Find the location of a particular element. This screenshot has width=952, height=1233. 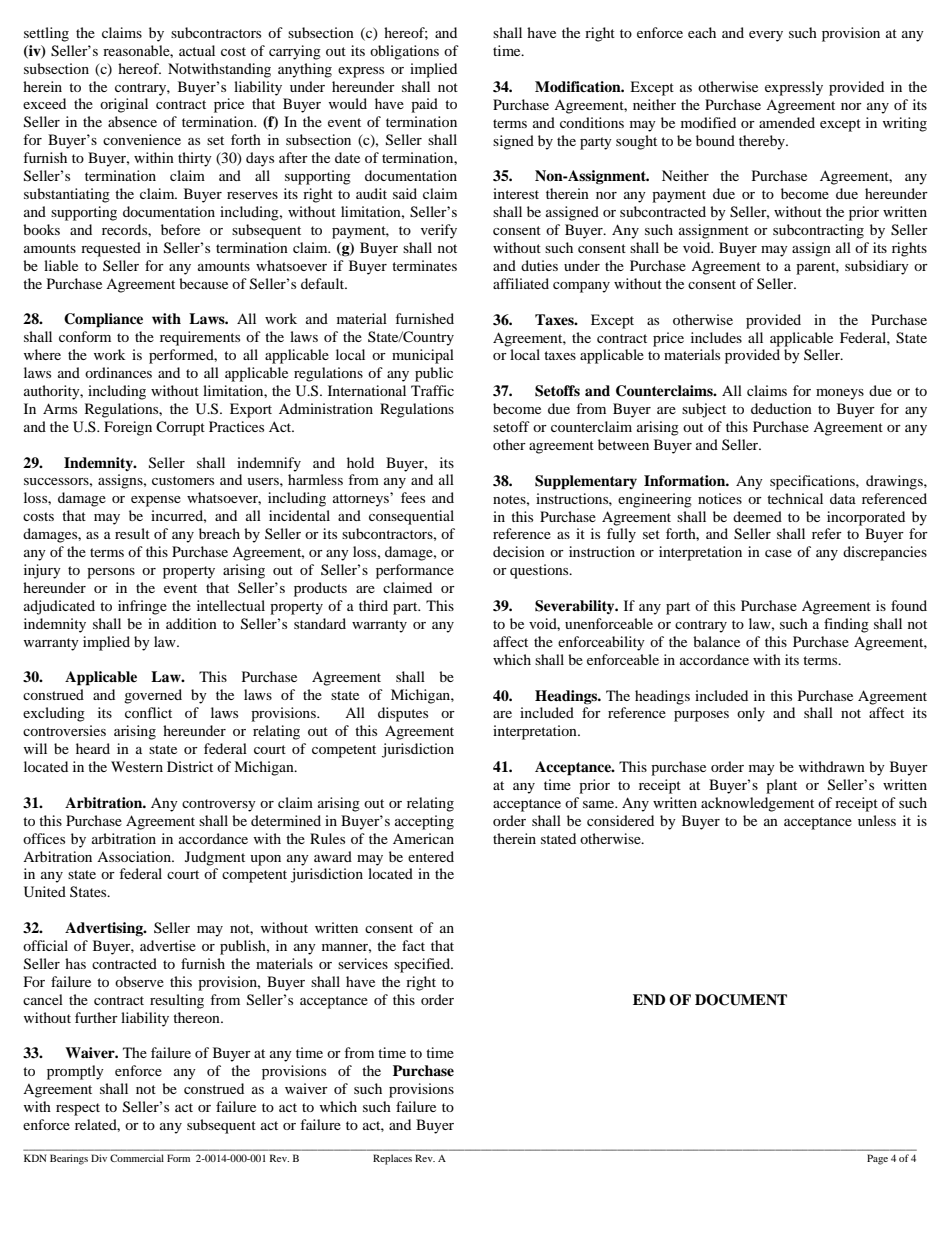

advertise is located at coordinates (168, 945).
